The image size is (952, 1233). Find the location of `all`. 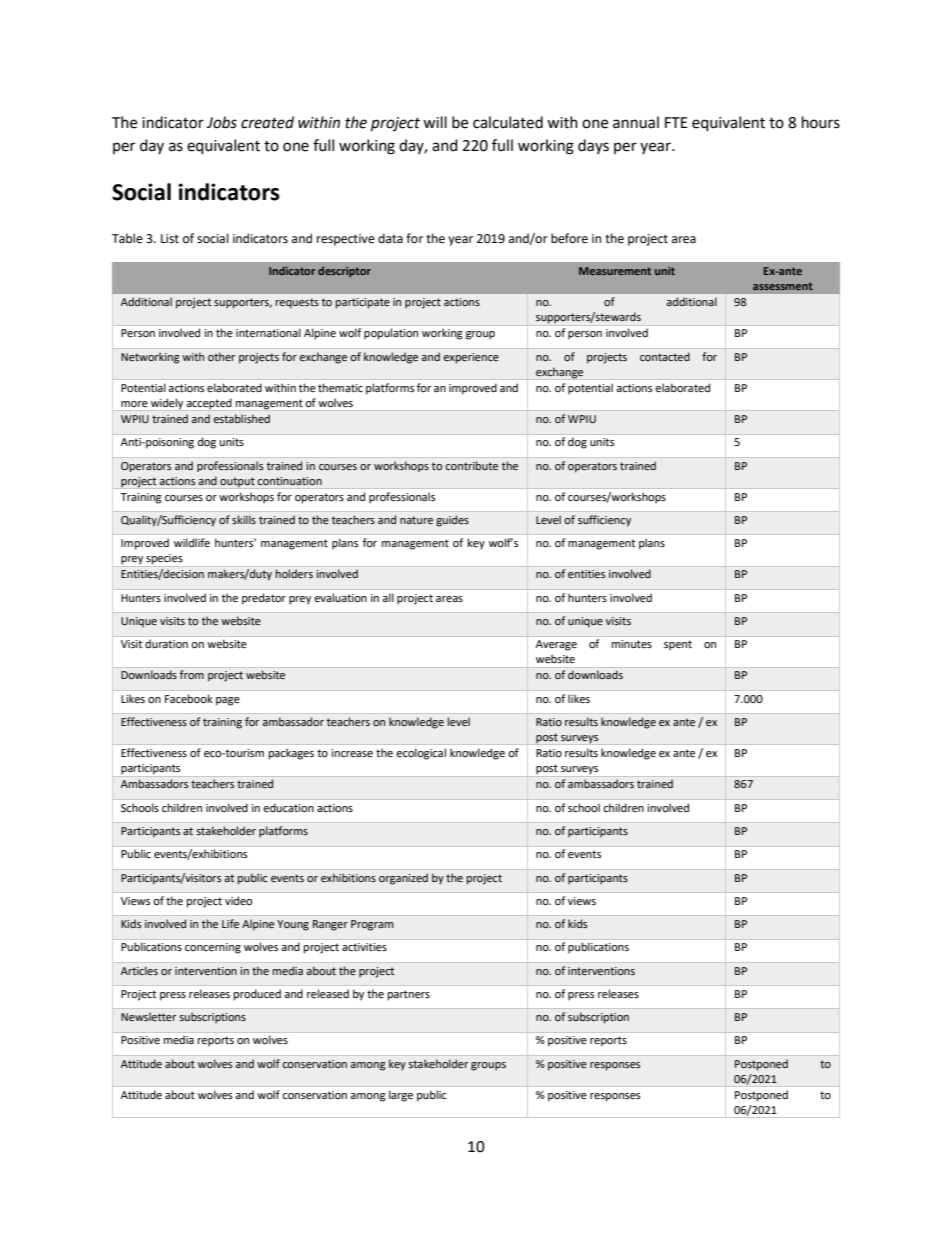

all is located at coordinates (388, 597).
